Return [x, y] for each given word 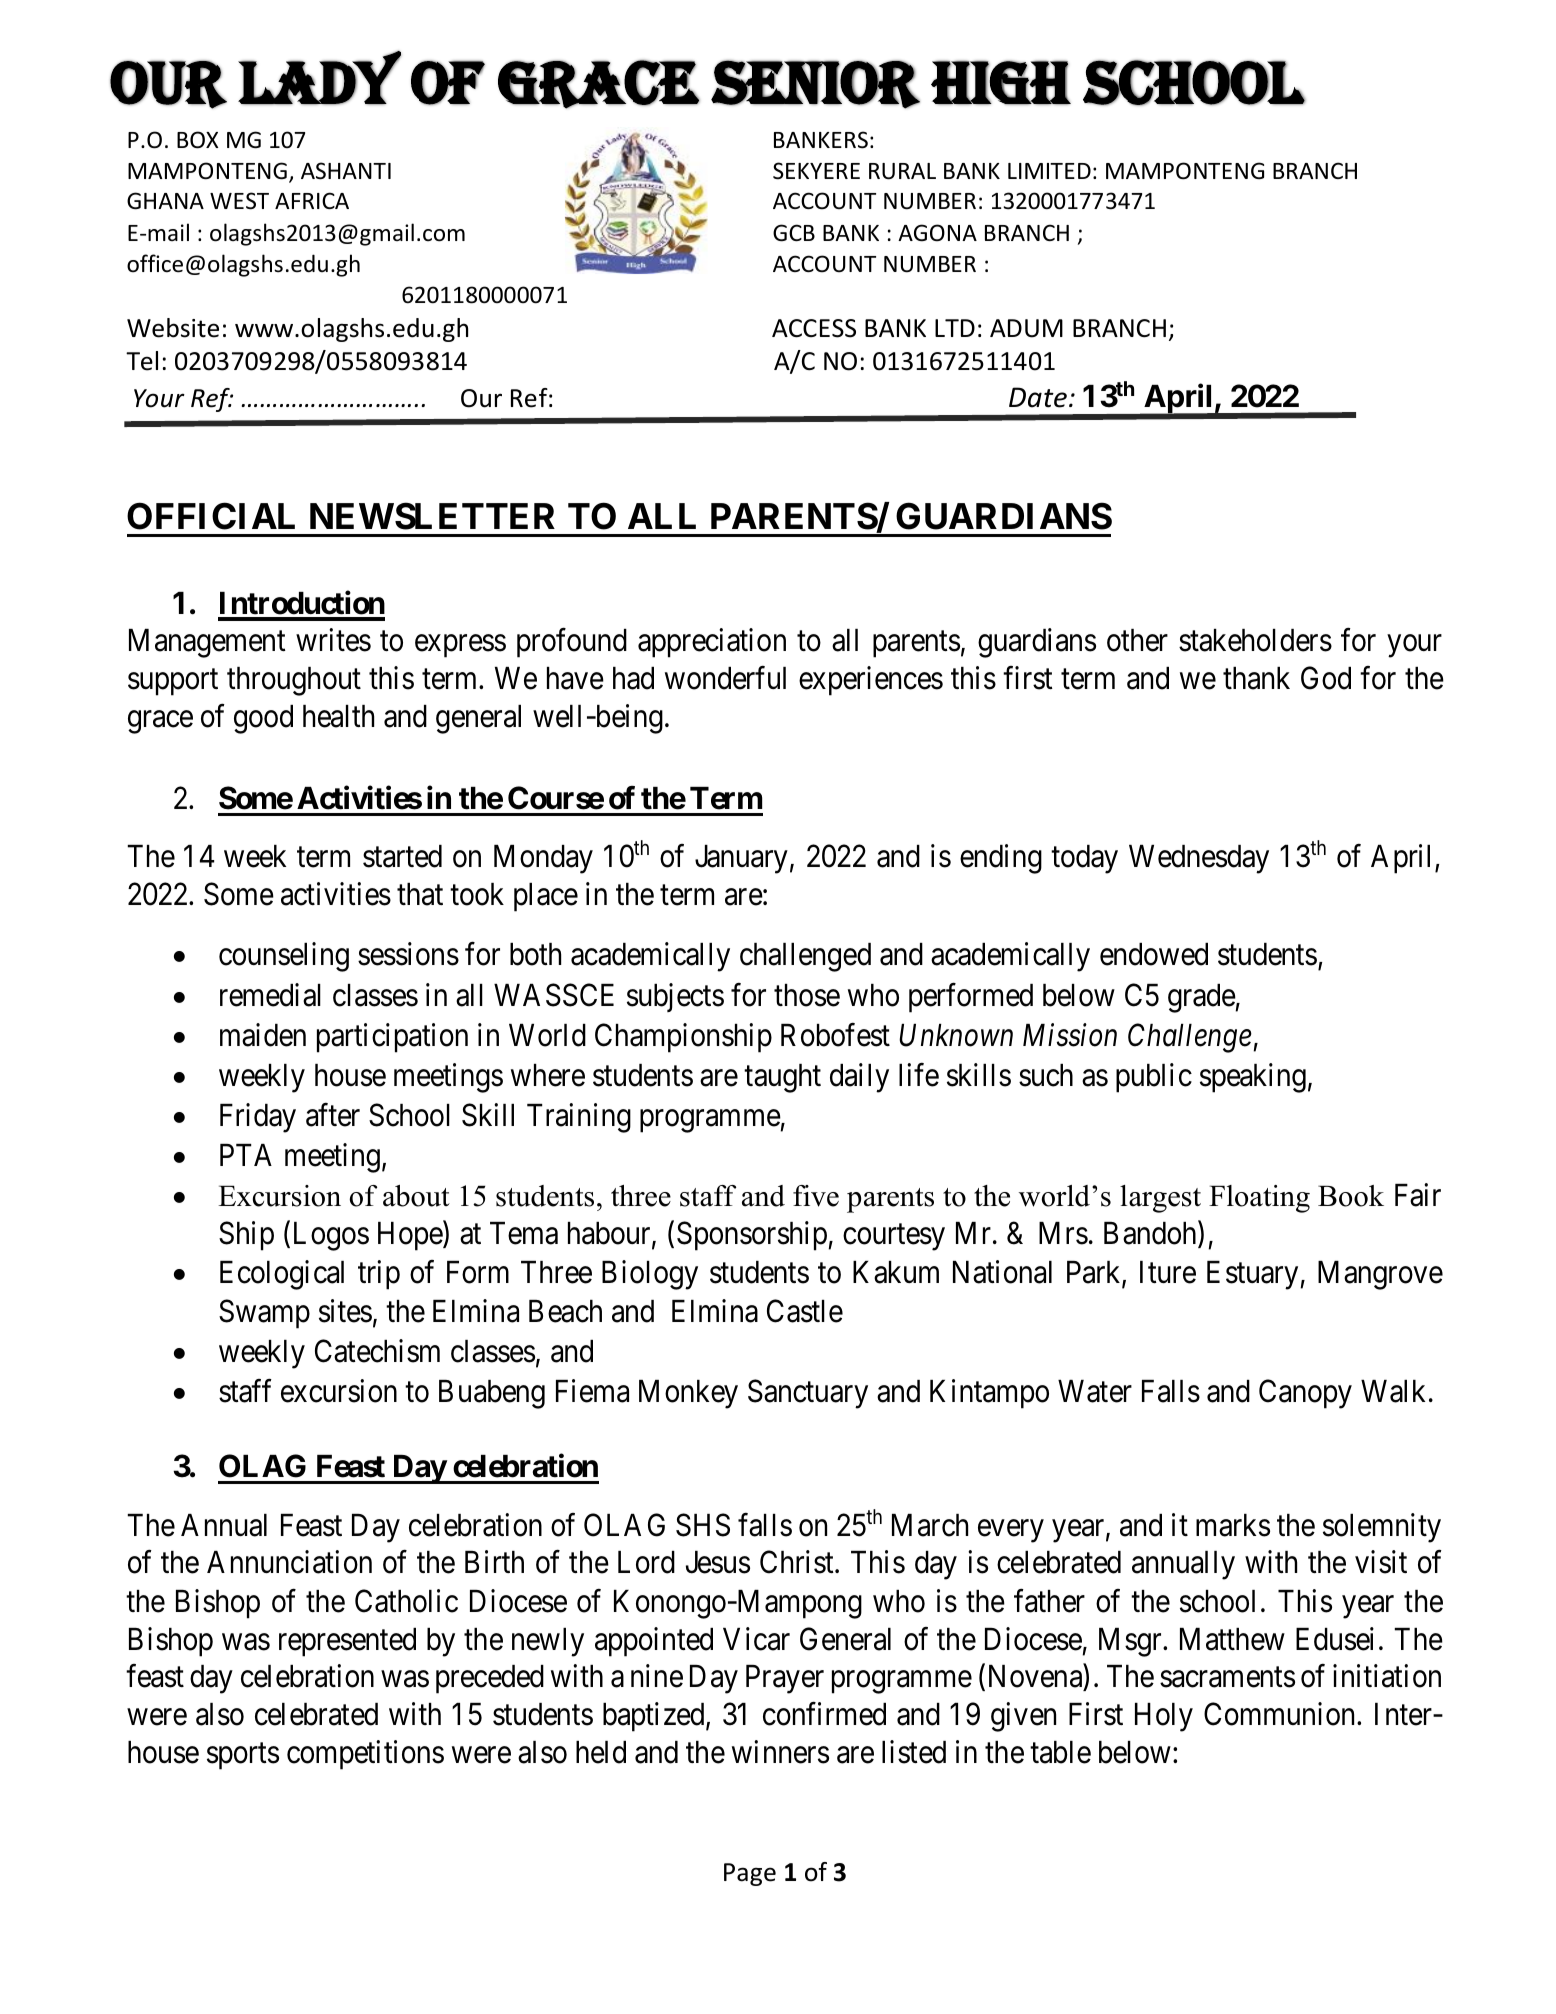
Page [750, 1874]
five [816, 1196]
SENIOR [815, 84]
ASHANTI [346, 171]
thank [1256, 678]
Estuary [1254, 1275]
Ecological [282, 1275]
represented [347, 1642]
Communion [1281, 1714]
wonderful [725, 678]
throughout [294, 681]
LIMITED [1049, 171]
